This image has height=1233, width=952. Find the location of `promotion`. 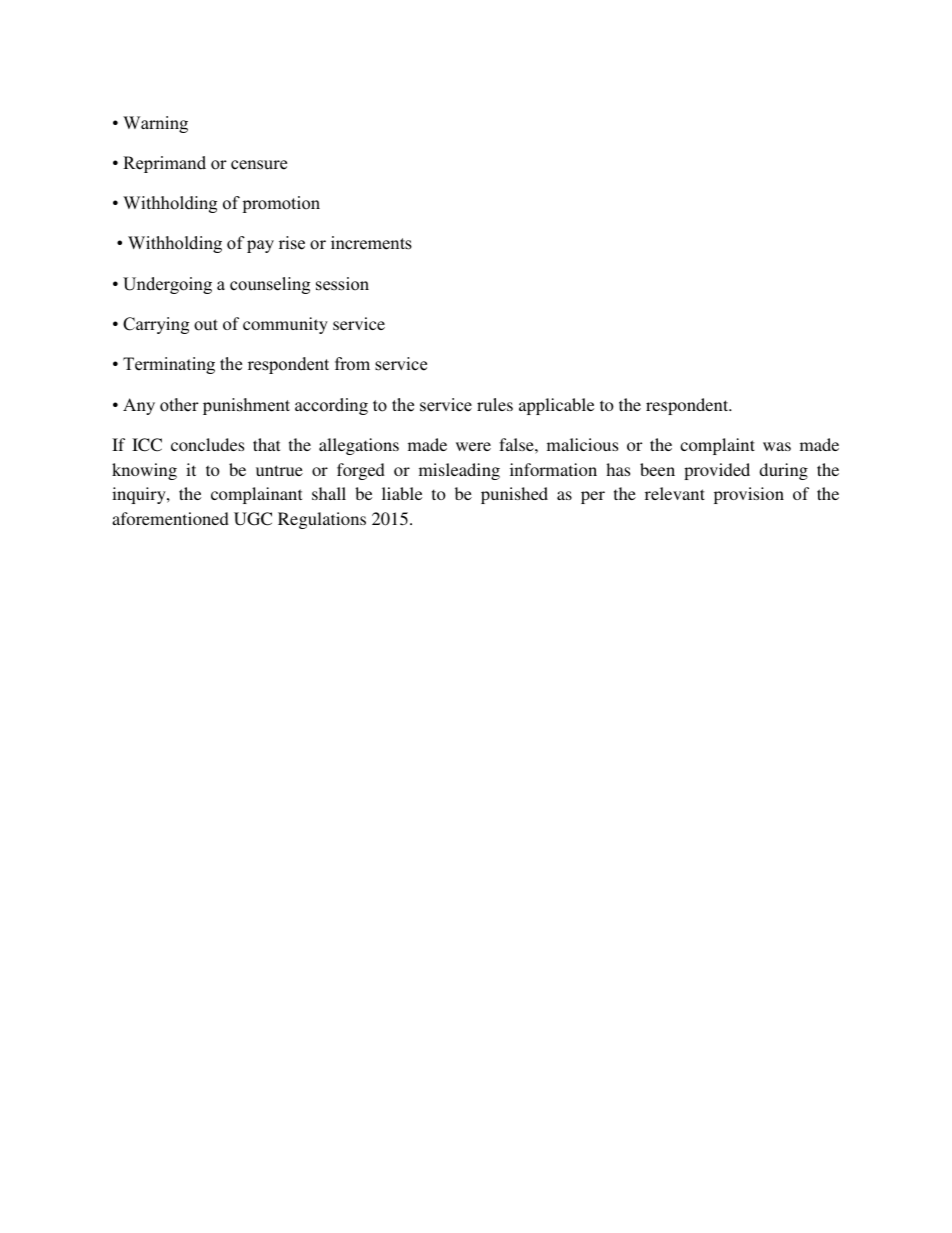

promotion is located at coordinates (281, 204).
